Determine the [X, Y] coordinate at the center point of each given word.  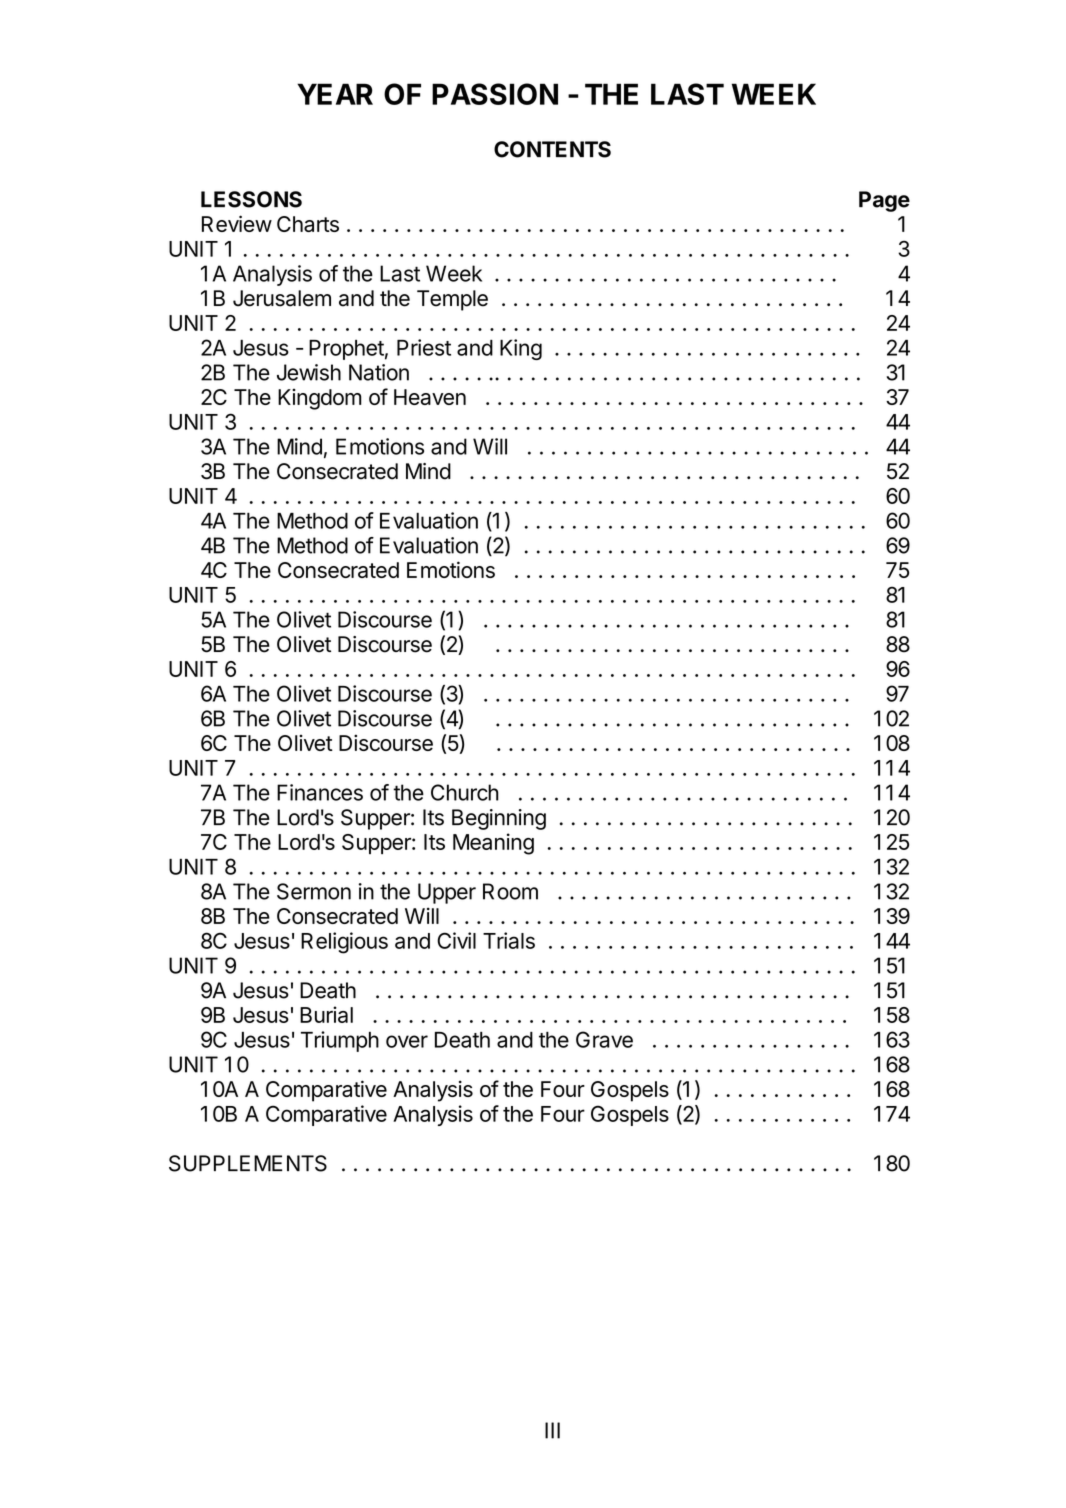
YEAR [335, 94]
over [407, 1041]
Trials [509, 940]
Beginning [499, 819]
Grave [604, 1039]
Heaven [430, 397]
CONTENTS [552, 149]
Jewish [309, 372]
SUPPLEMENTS [248, 1163]
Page [884, 201]
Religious [344, 943]
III [552, 1430]
